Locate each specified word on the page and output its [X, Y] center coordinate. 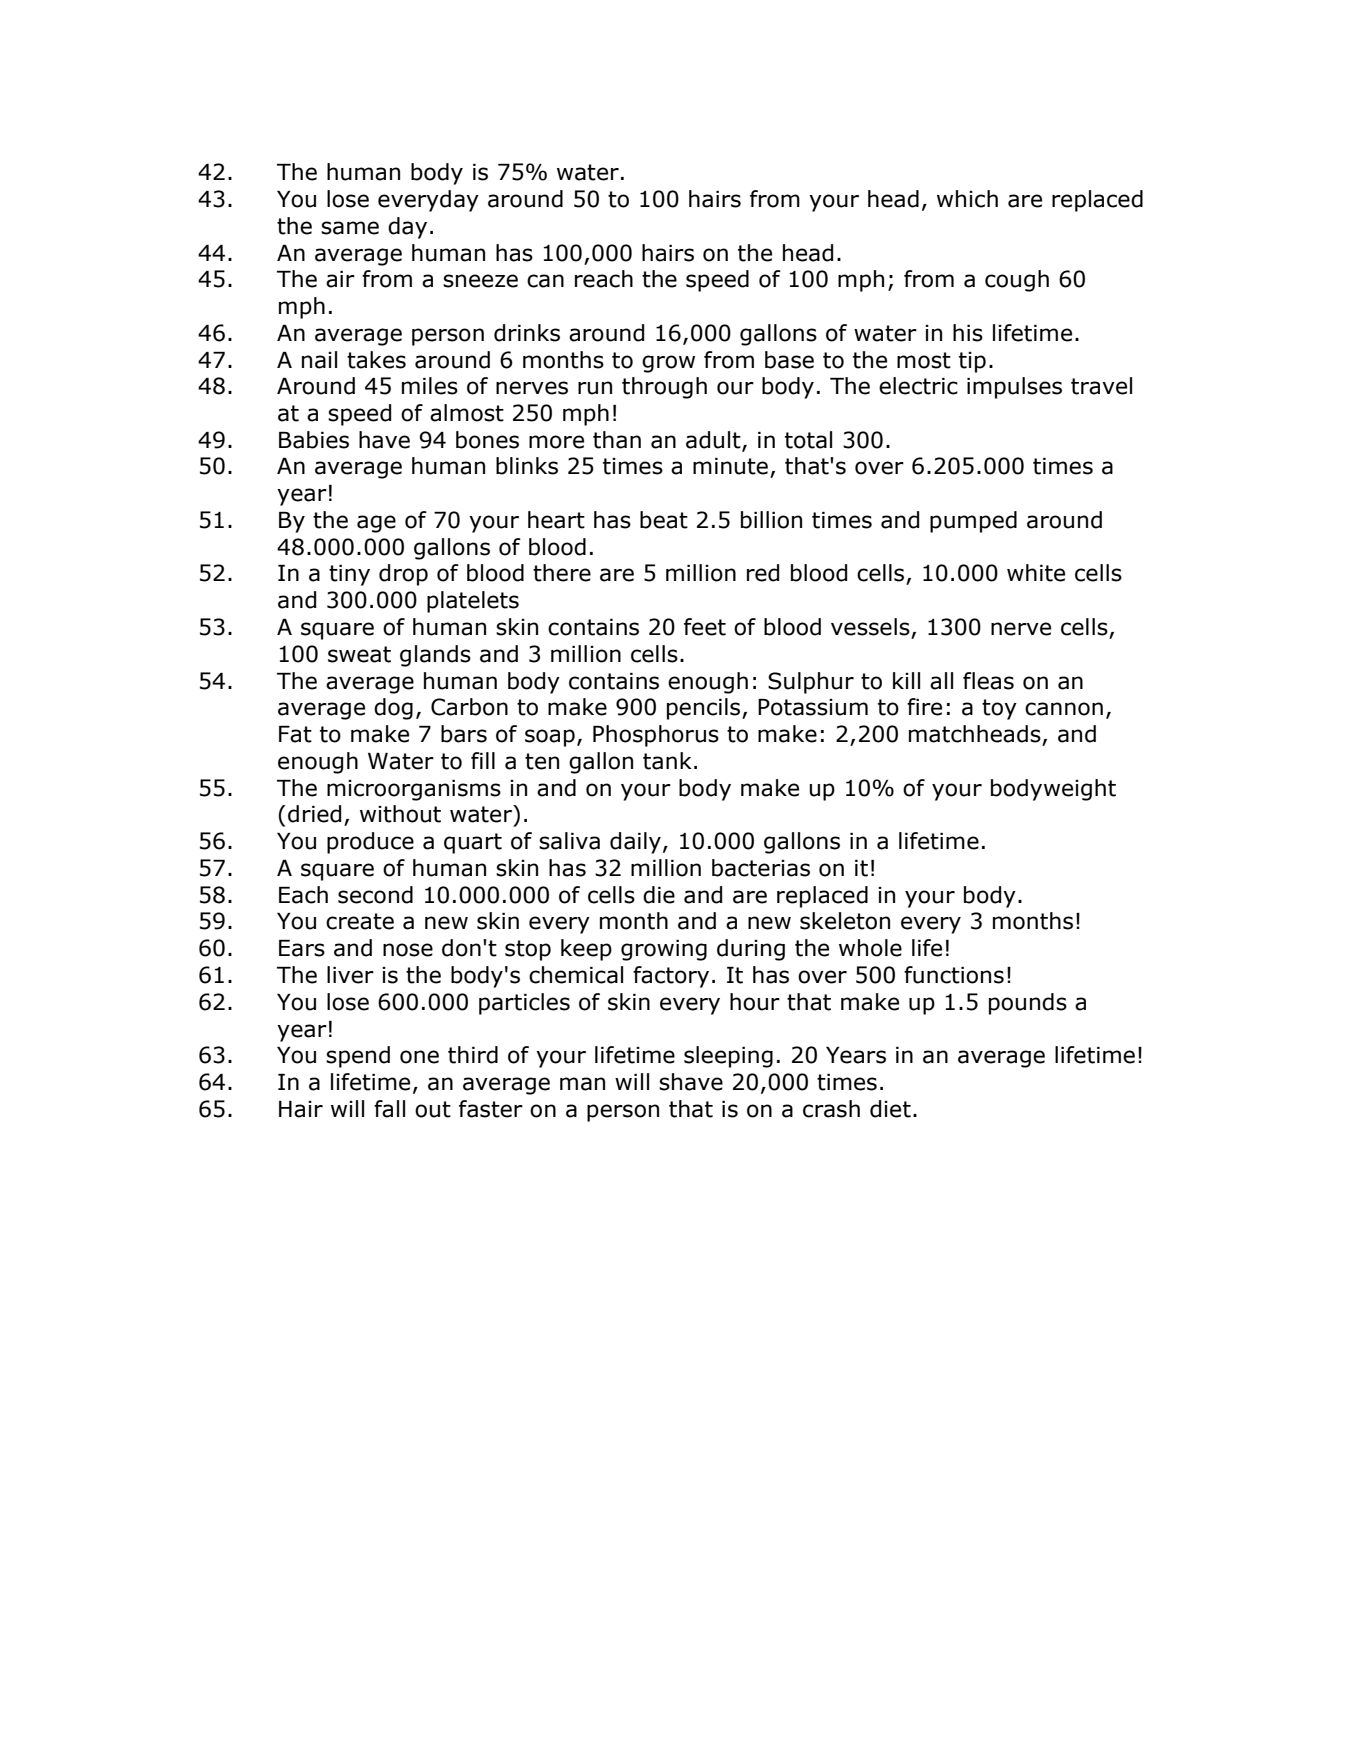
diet [890, 1109]
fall [389, 1109]
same [350, 228]
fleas [988, 681]
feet [705, 627]
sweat [359, 654]
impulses [1014, 388]
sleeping [728, 1057]
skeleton [845, 921]
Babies [314, 440]
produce [370, 843]
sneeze [480, 281]
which [967, 199]
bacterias [761, 868]
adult [714, 441]
